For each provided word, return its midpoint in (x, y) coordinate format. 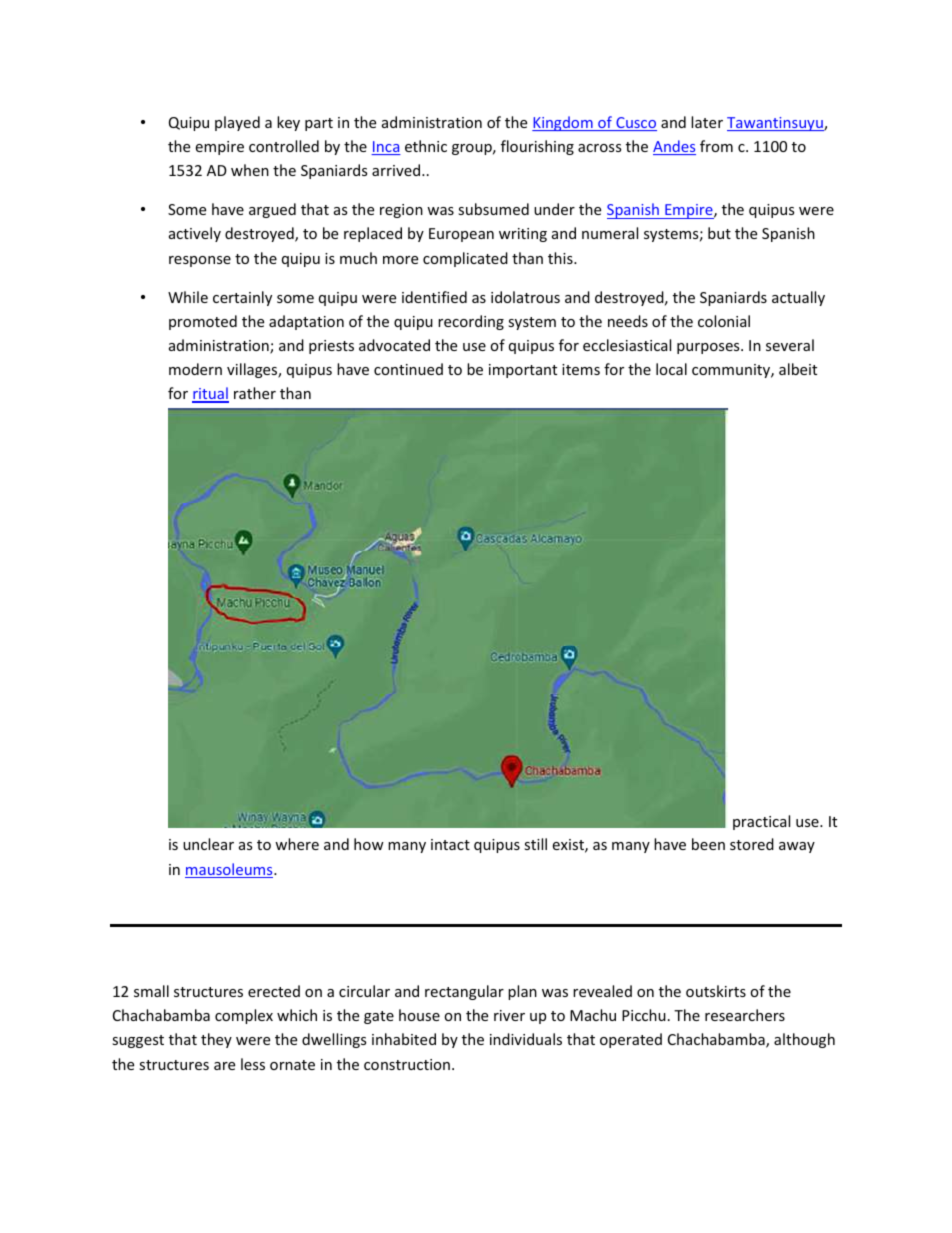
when (250, 170)
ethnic (426, 146)
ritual (210, 394)
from (716, 146)
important (523, 371)
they (216, 1040)
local (671, 369)
